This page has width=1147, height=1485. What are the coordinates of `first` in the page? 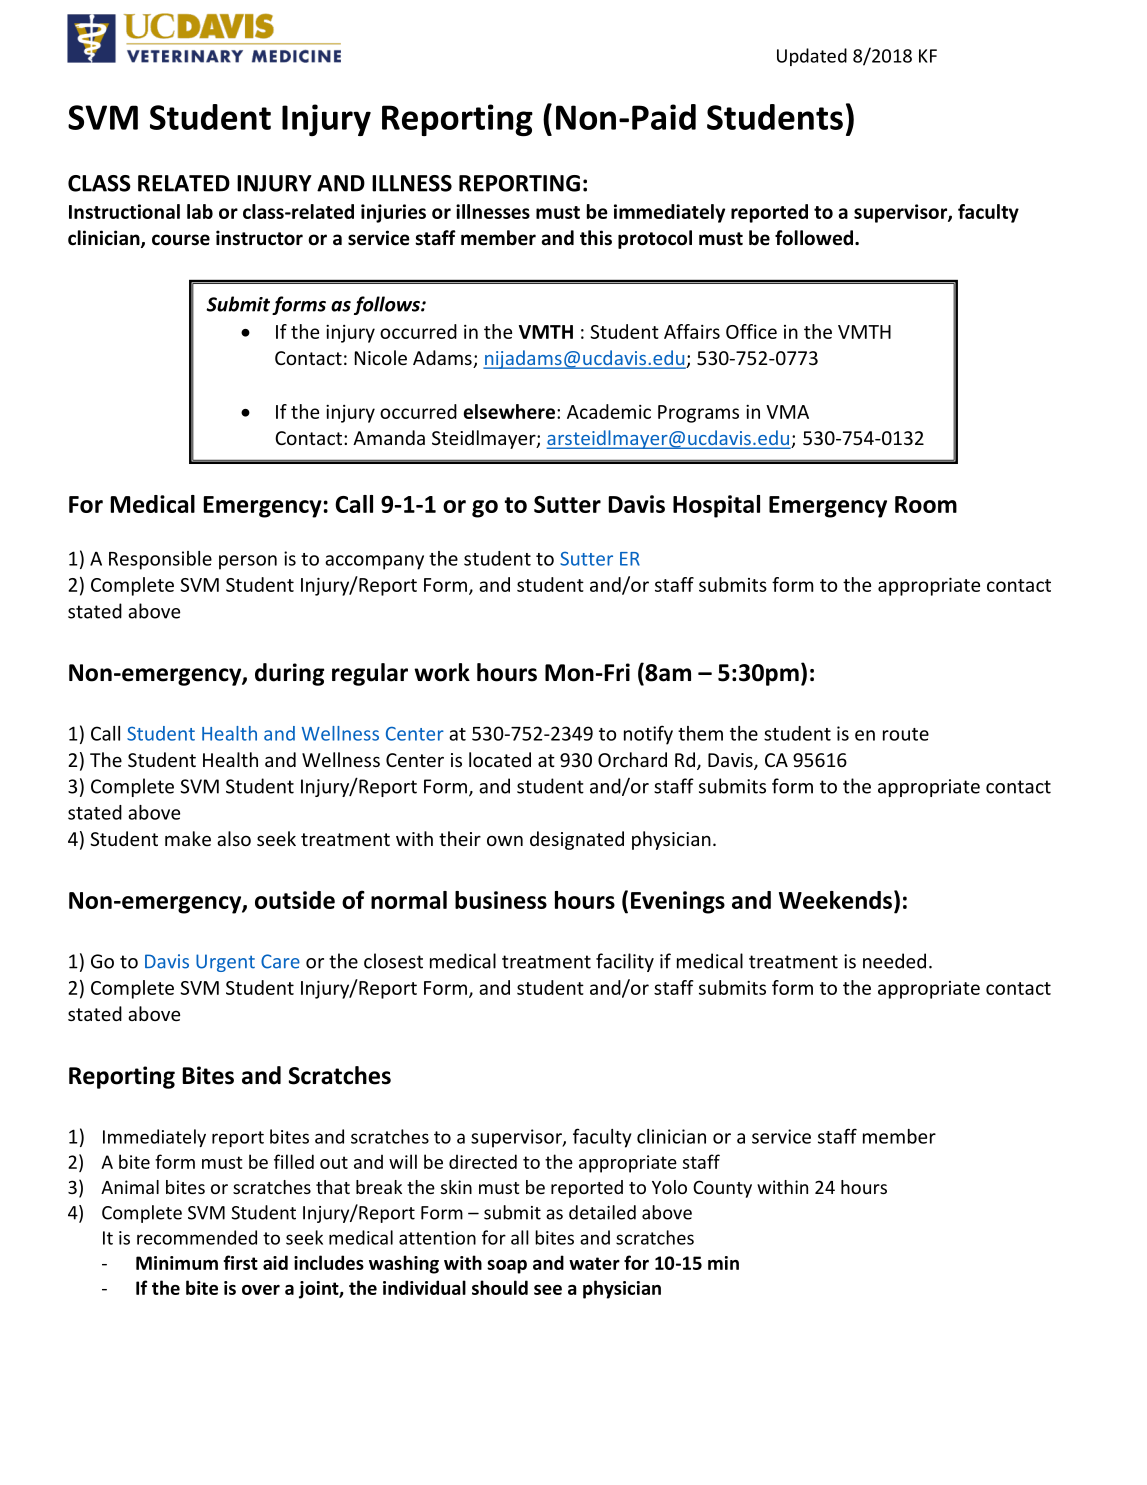 It's located at (240, 1262).
